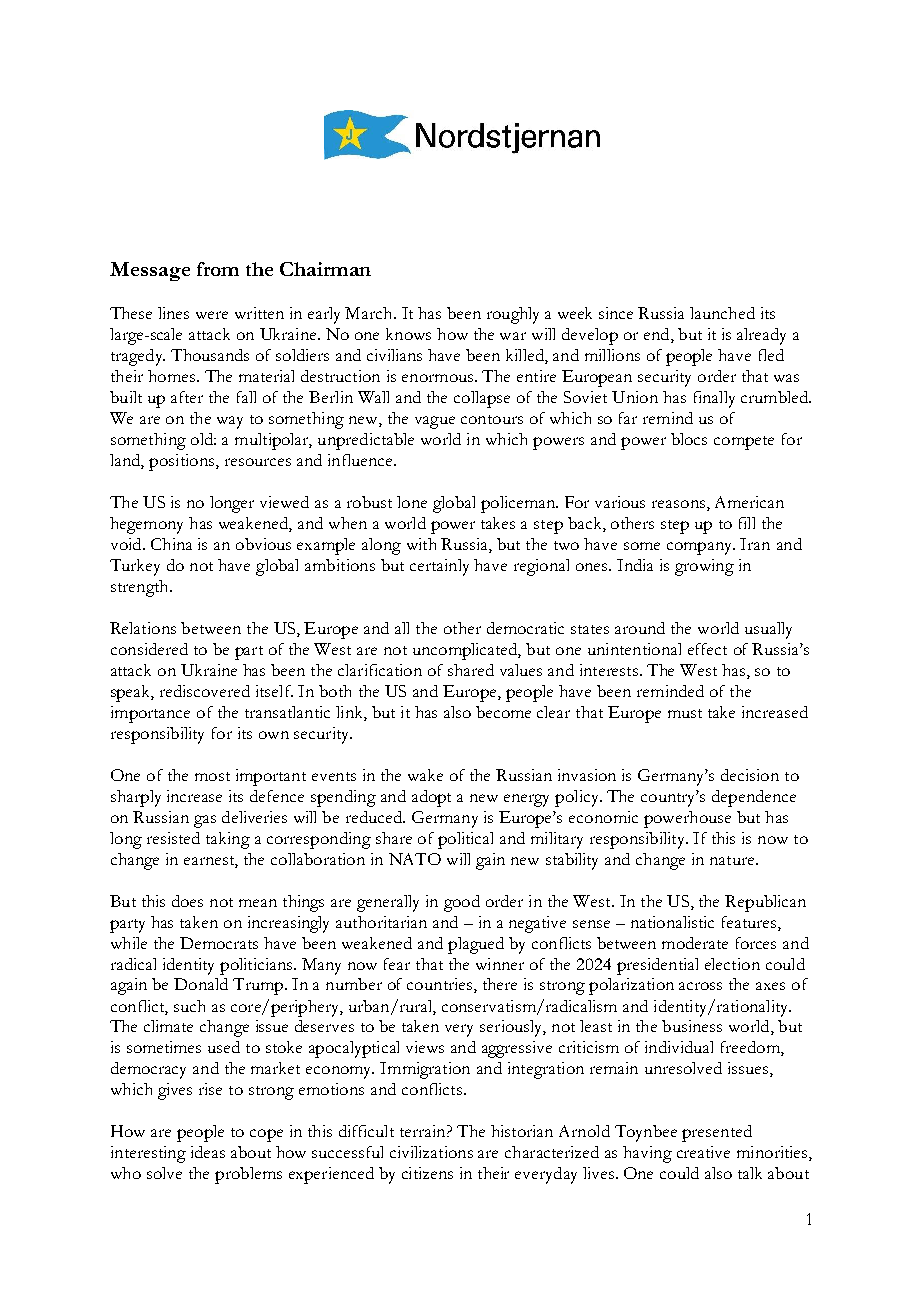 This document has width=924, height=1308. I want to click on across, so click(700, 986).
